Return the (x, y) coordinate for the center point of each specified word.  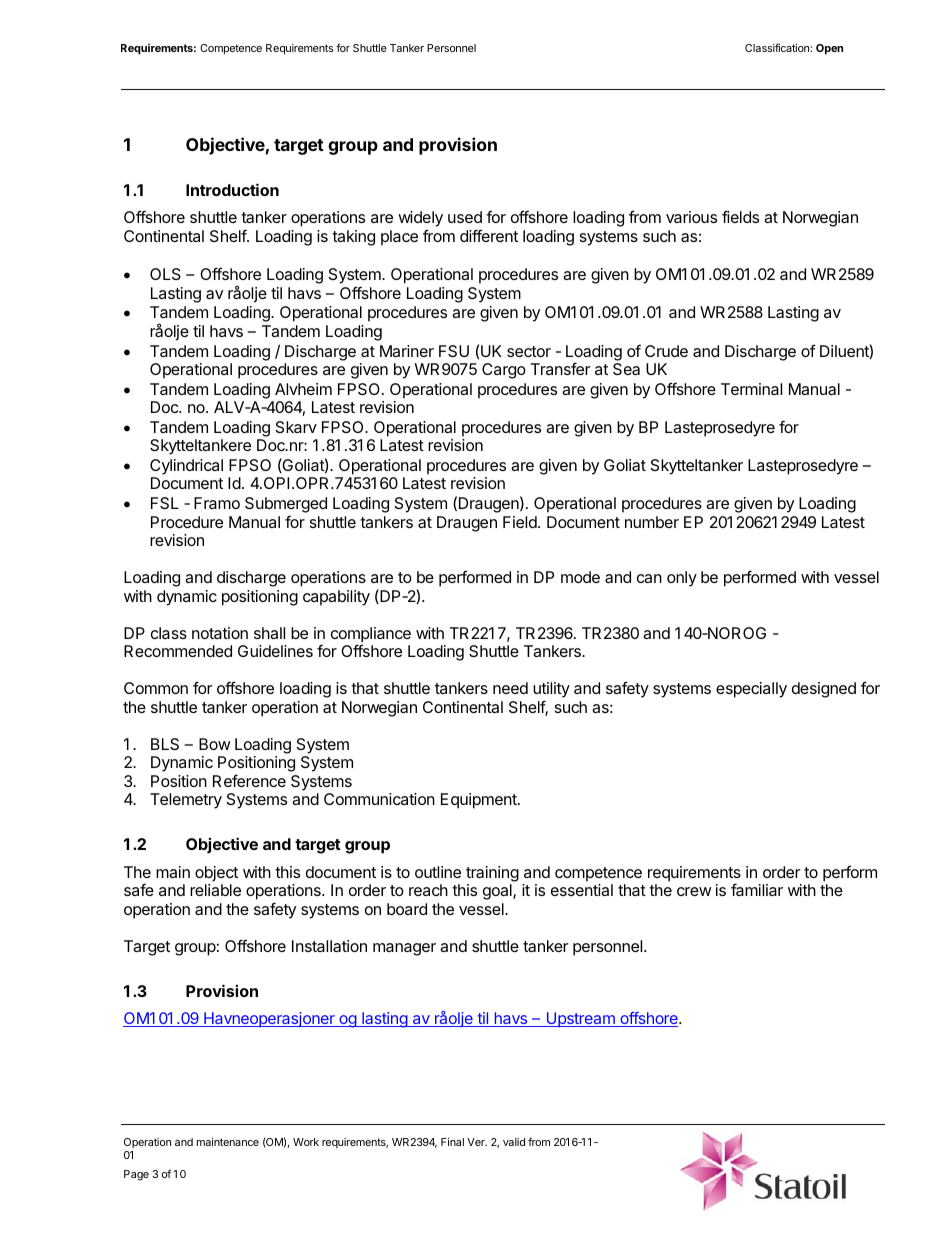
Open (829, 49)
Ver (477, 1142)
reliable (215, 890)
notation (220, 633)
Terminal (751, 389)
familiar (757, 889)
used (465, 217)
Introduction (232, 189)
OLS (165, 274)
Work (306, 1142)
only (682, 579)
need (510, 688)
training (492, 874)
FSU (454, 351)
